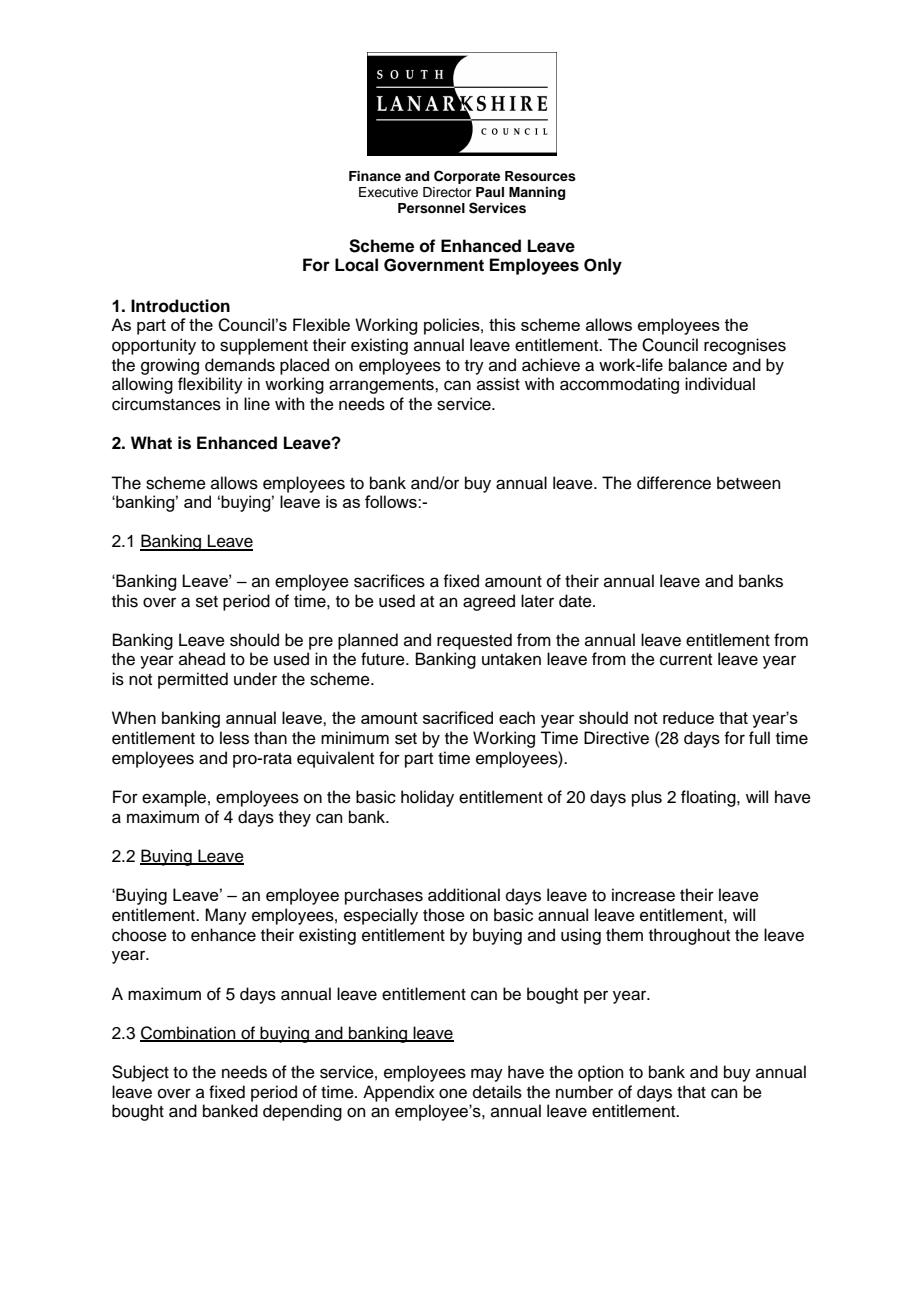 The image size is (924, 1308). What do you see at coordinates (151, 443) in the screenshot?
I see `What` at bounding box center [151, 443].
